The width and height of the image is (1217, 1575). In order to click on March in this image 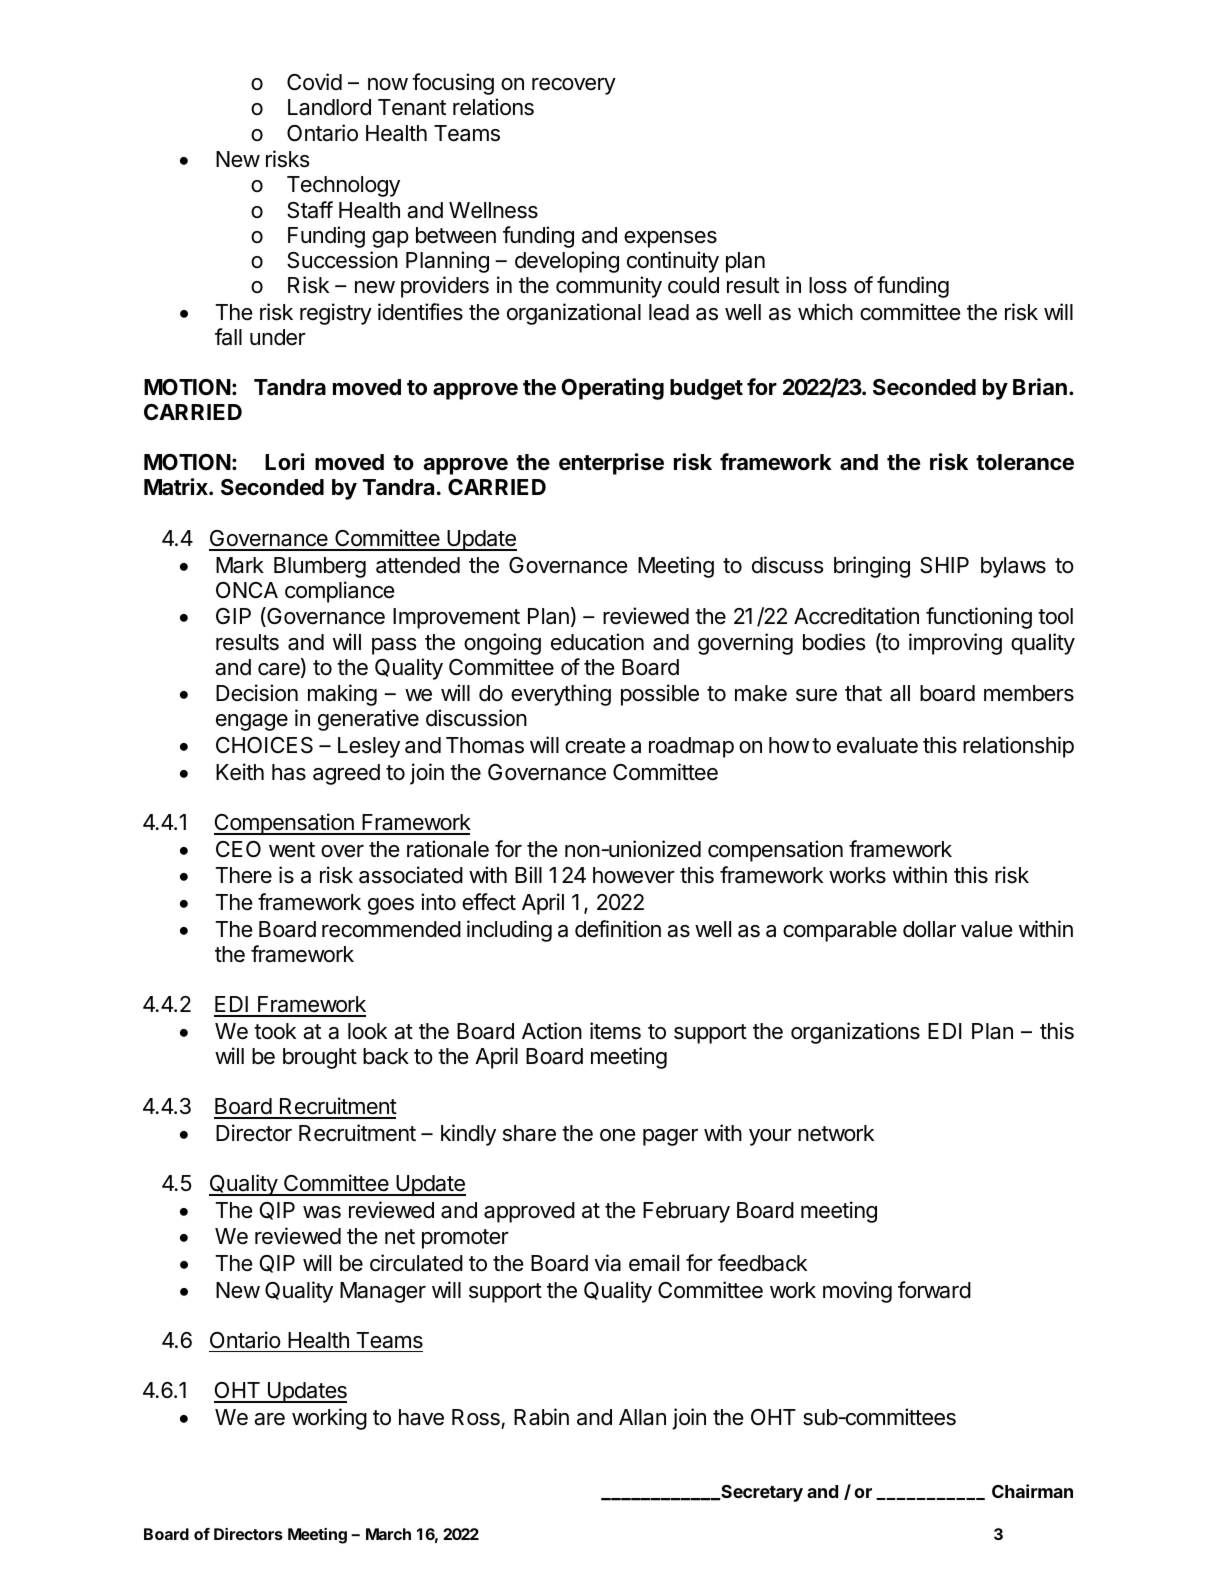, I will do `click(388, 1534)`.
